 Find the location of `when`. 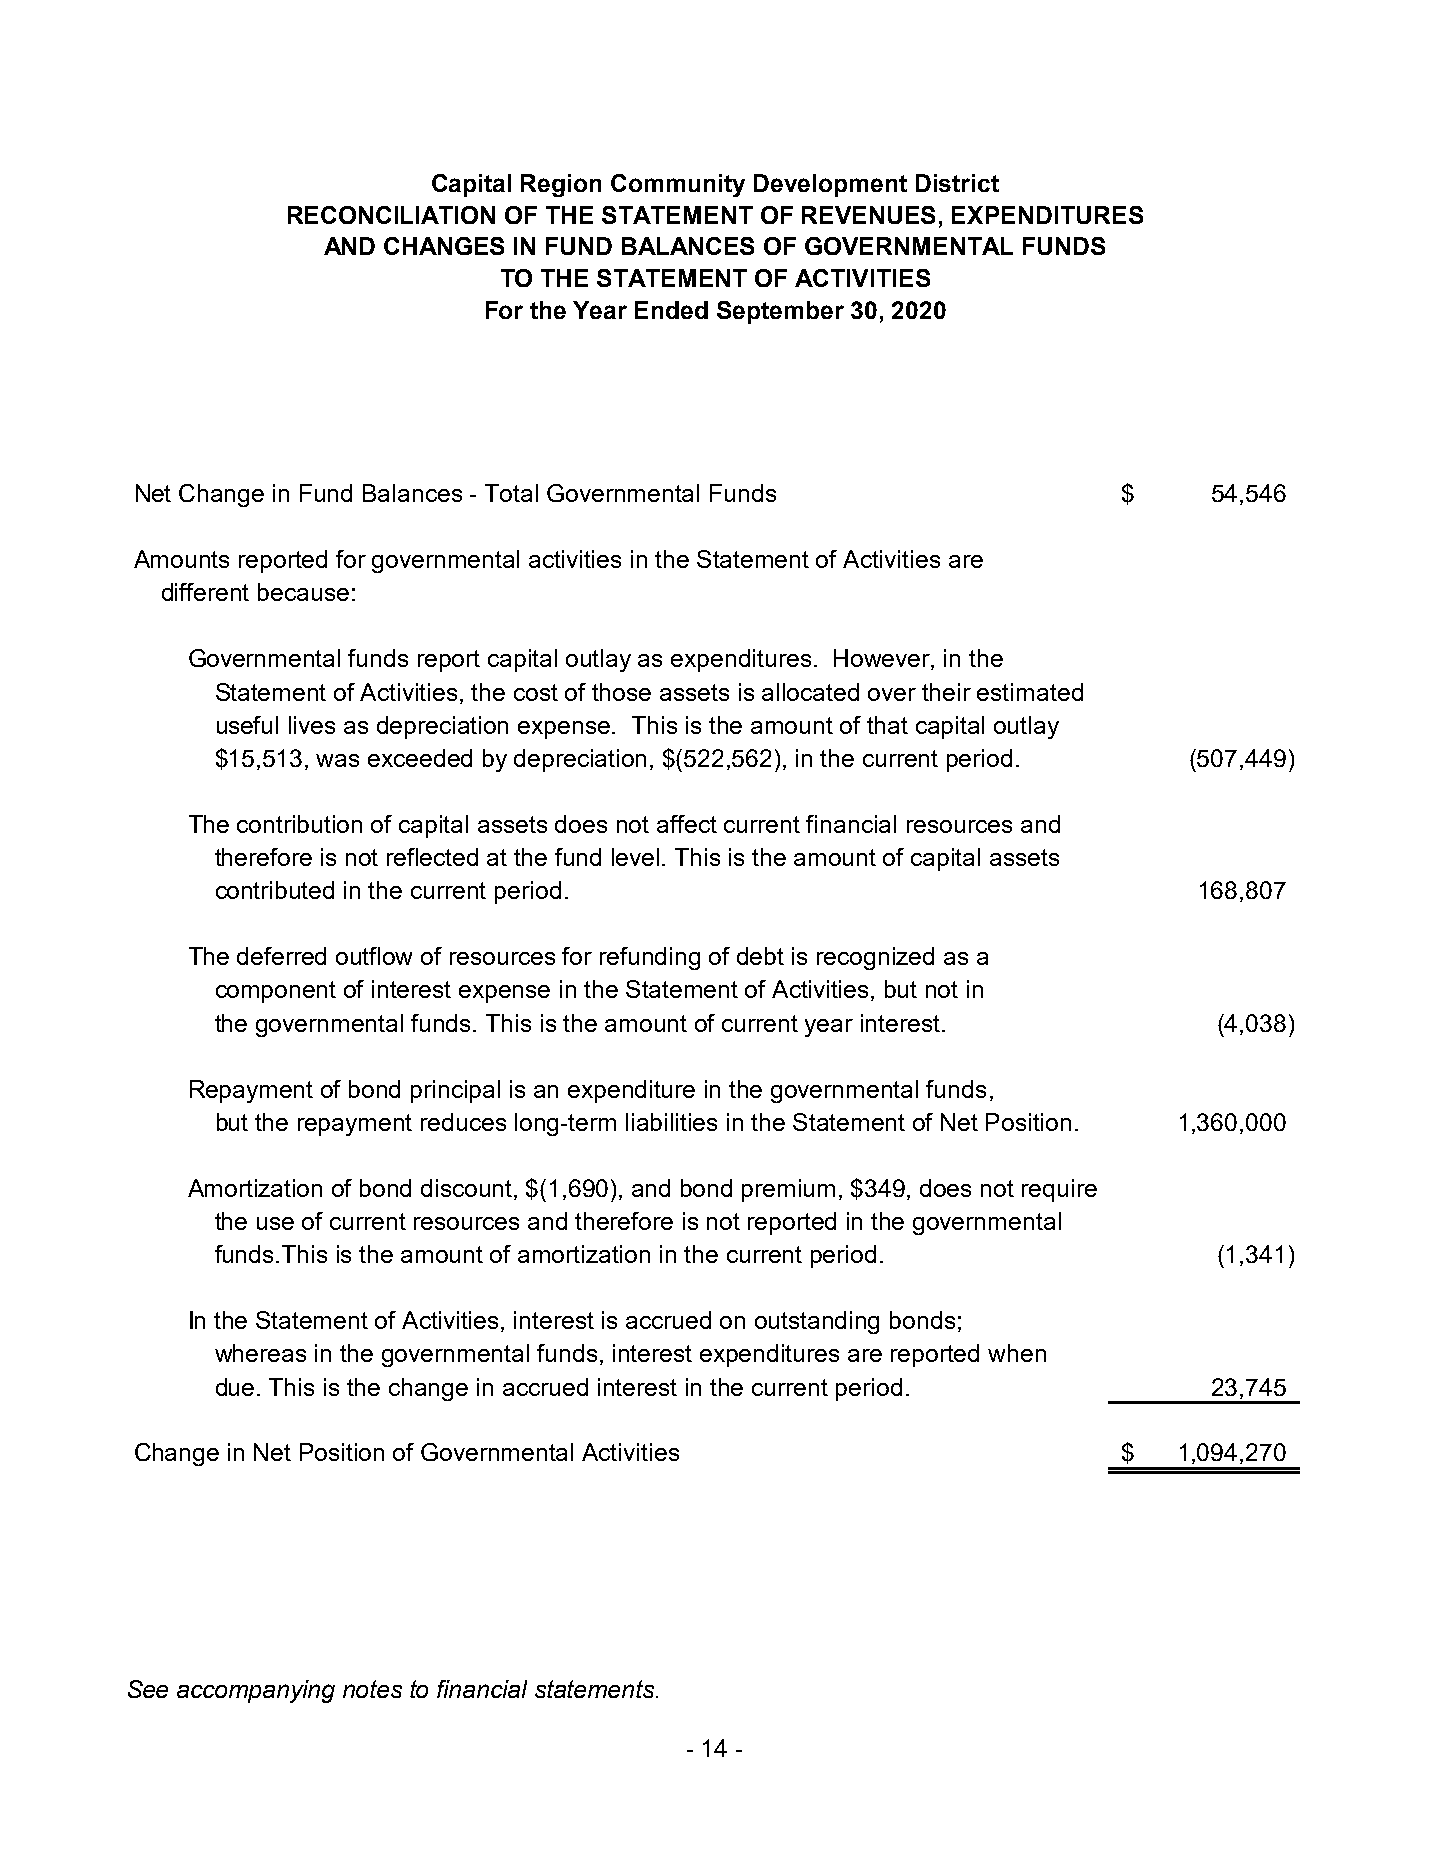

when is located at coordinates (1017, 1353).
